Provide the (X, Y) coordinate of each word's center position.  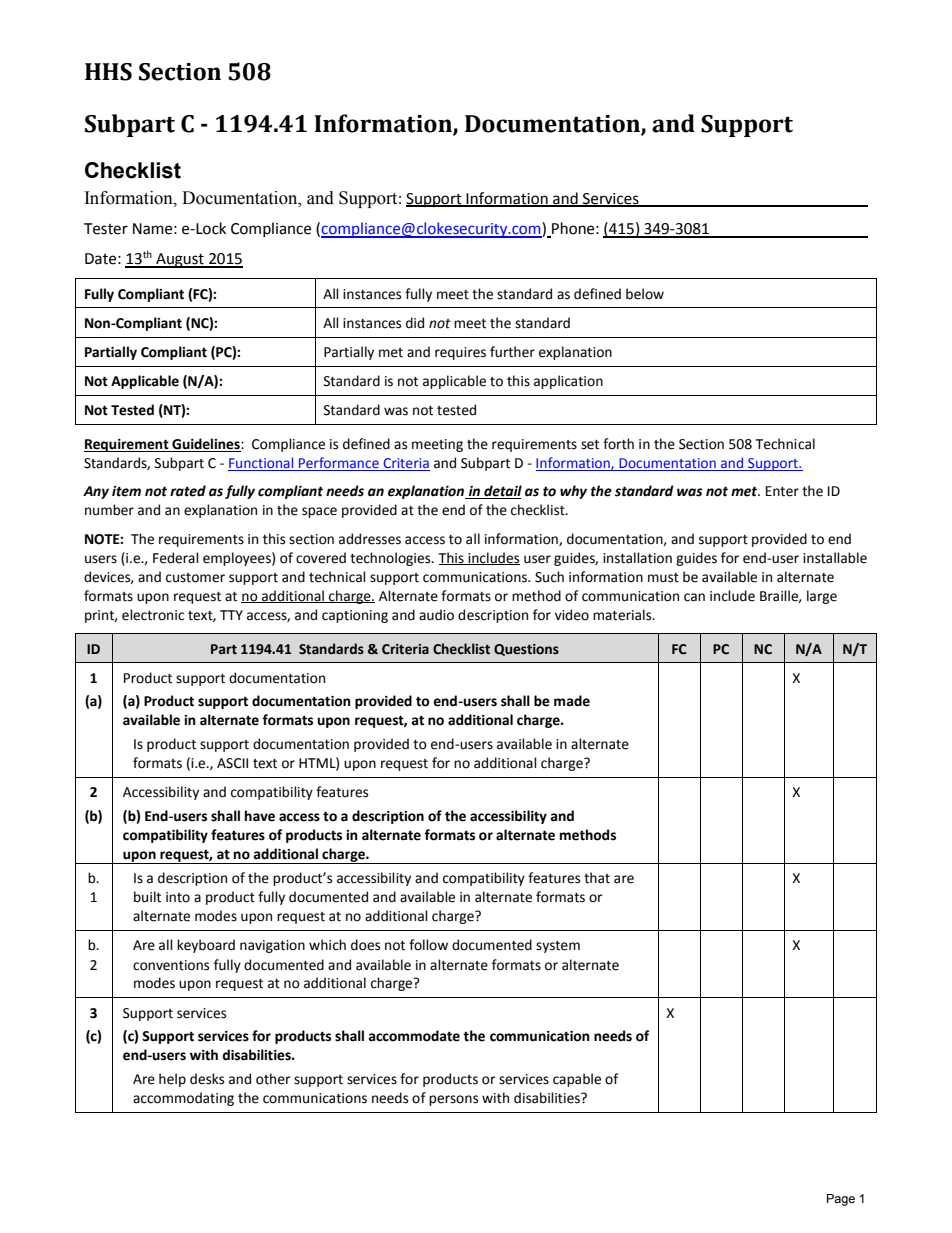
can (694, 597)
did (415, 323)
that (597, 878)
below (645, 294)
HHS (108, 72)
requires (460, 353)
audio (436, 615)
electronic (153, 615)
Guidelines (206, 445)
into (178, 897)
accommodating (183, 1099)
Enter (782, 491)
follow (428, 945)
